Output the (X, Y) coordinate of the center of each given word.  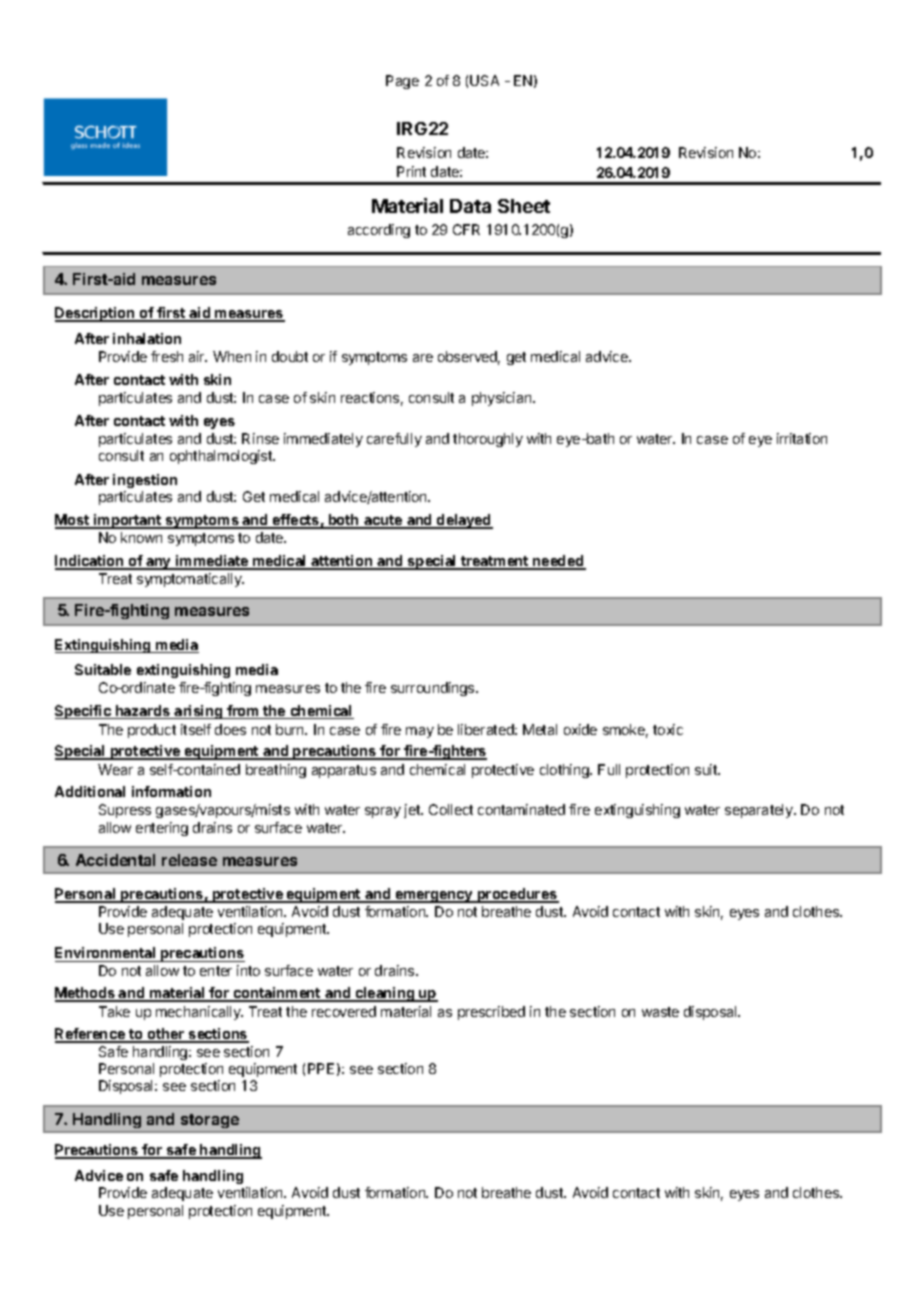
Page (402, 82)
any (158, 564)
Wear (115, 769)
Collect (451, 809)
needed (558, 562)
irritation (802, 438)
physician (503, 399)
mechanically (199, 1013)
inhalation (147, 338)
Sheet (524, 206)
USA (484, 80)
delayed (464, 521)
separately (760, 811)
